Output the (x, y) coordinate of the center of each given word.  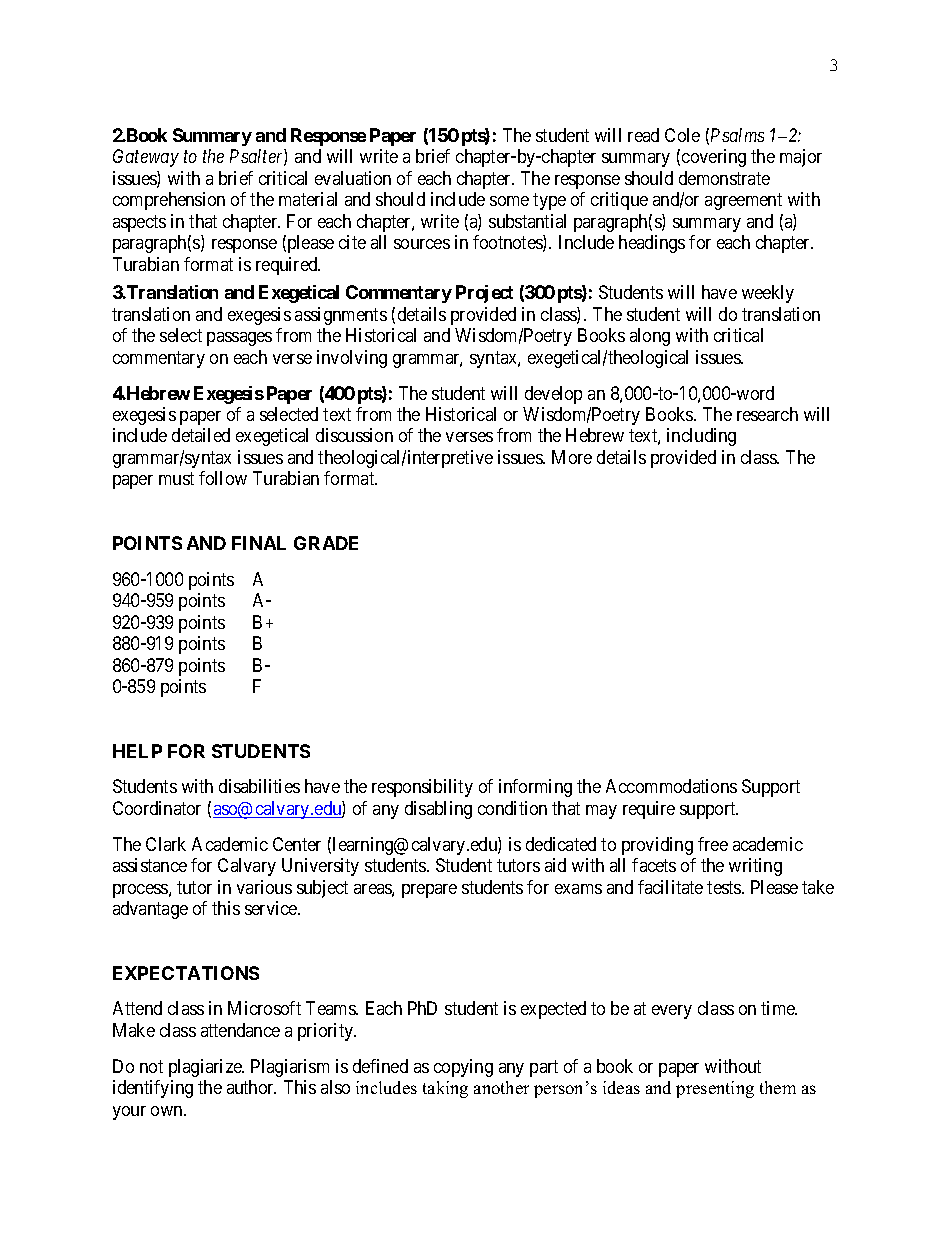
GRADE (326, 543)
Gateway (146, 158)
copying (463, 1068)
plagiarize (206, 1068)
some (509, 201)
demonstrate (724, 178)
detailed (201, 435)
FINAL (259, 543)
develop (553, 395)
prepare (429, 891)
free (713, 844)
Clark (166, 844)
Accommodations (671, 786)
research (767, 414)
